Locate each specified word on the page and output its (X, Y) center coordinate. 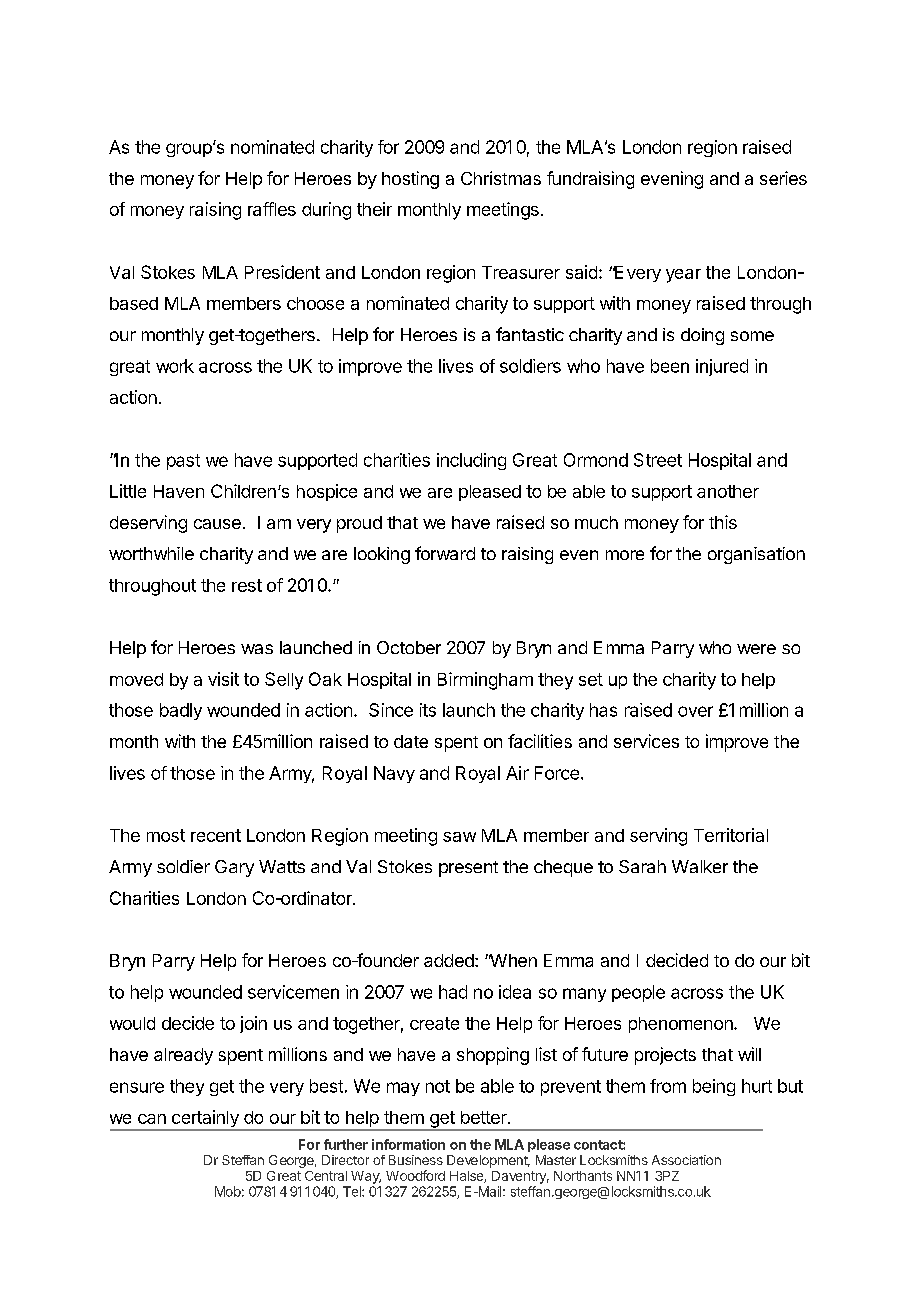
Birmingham (485, 681)
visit (223, 679)
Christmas (501, 178)
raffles (272, 209)
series (783, 178)
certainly (205, 1120)
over (695, 711)
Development (488, 1161)
